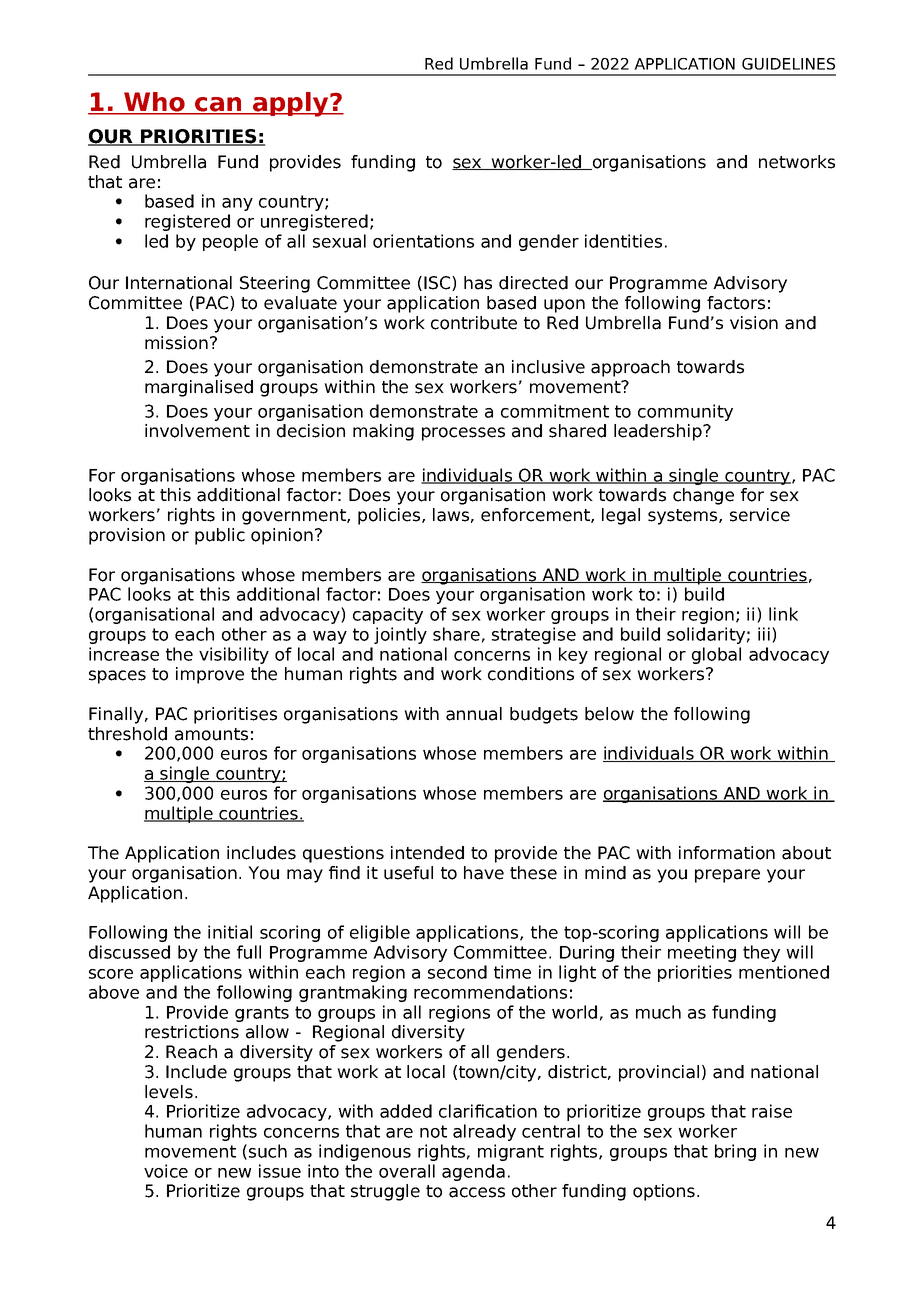 The height and width of the screenshot is (1308, 924). Describe the element at coordinates (473, 1172) in the screenshot. I see `agenda` at that location.
